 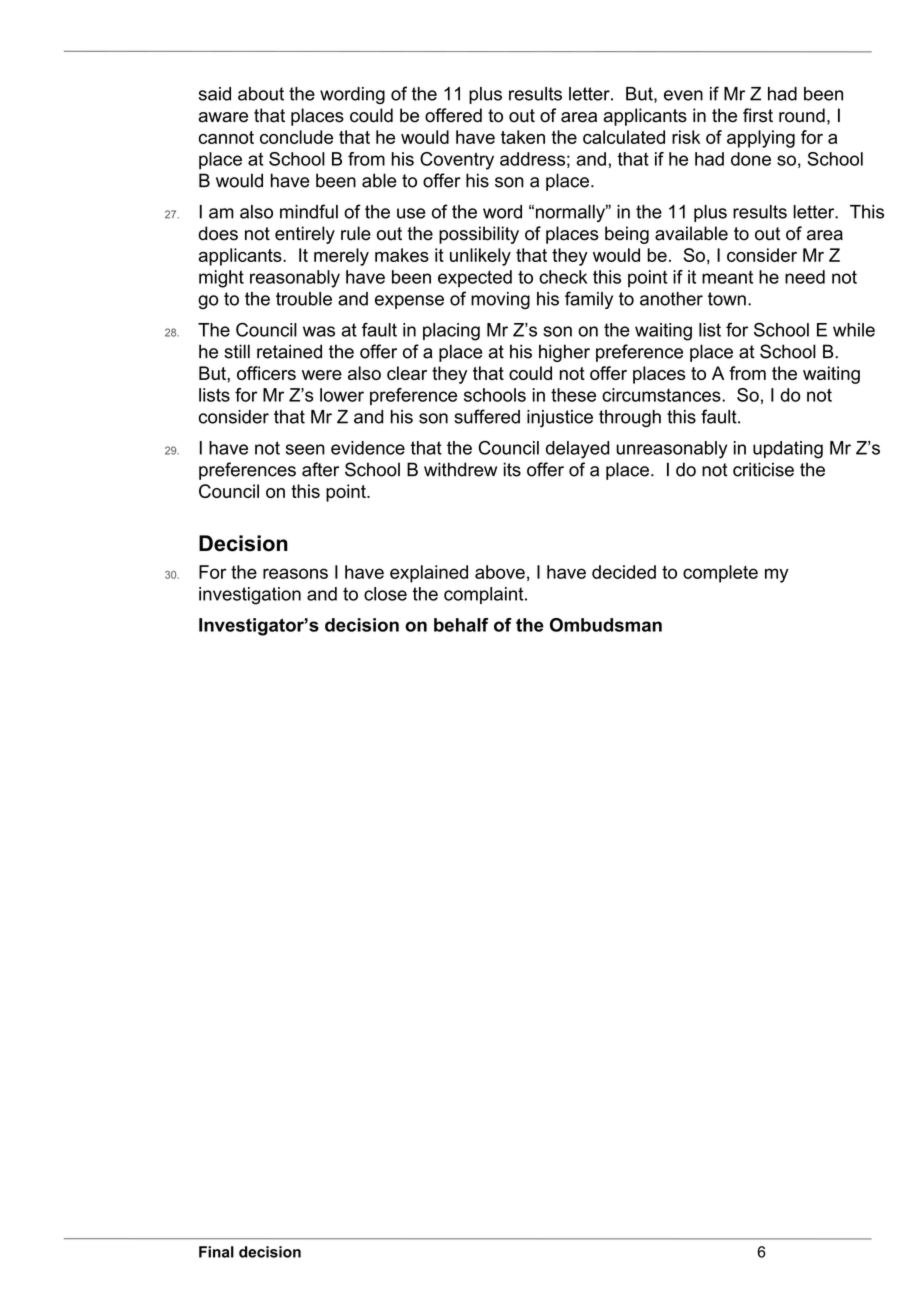 What do you see at coordinates (606, 625) in the screenshot?
I see `Ombudsman` at bounding box center [606, 625].
